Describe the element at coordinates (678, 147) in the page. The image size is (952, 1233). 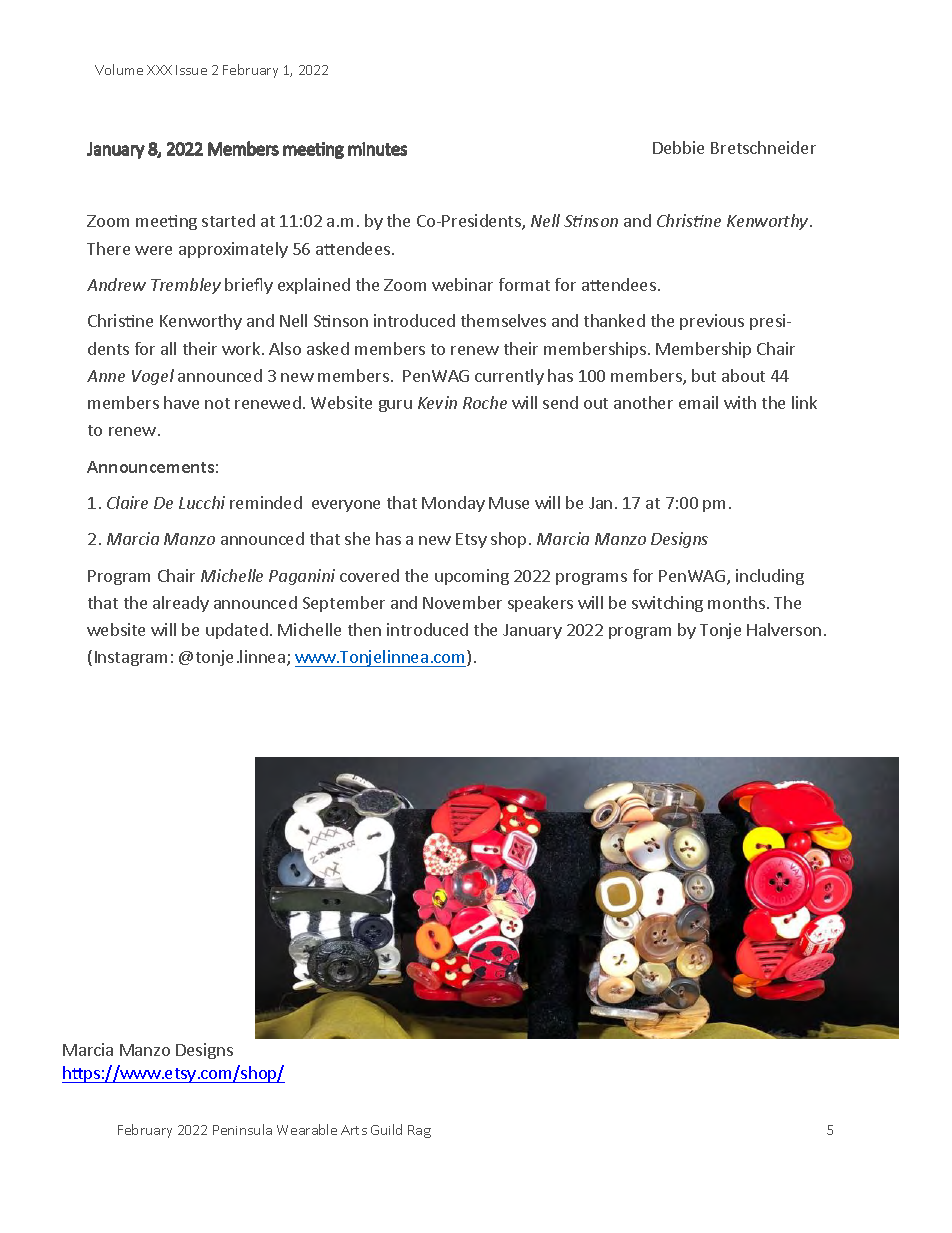
I see `Debbie` at that location.
